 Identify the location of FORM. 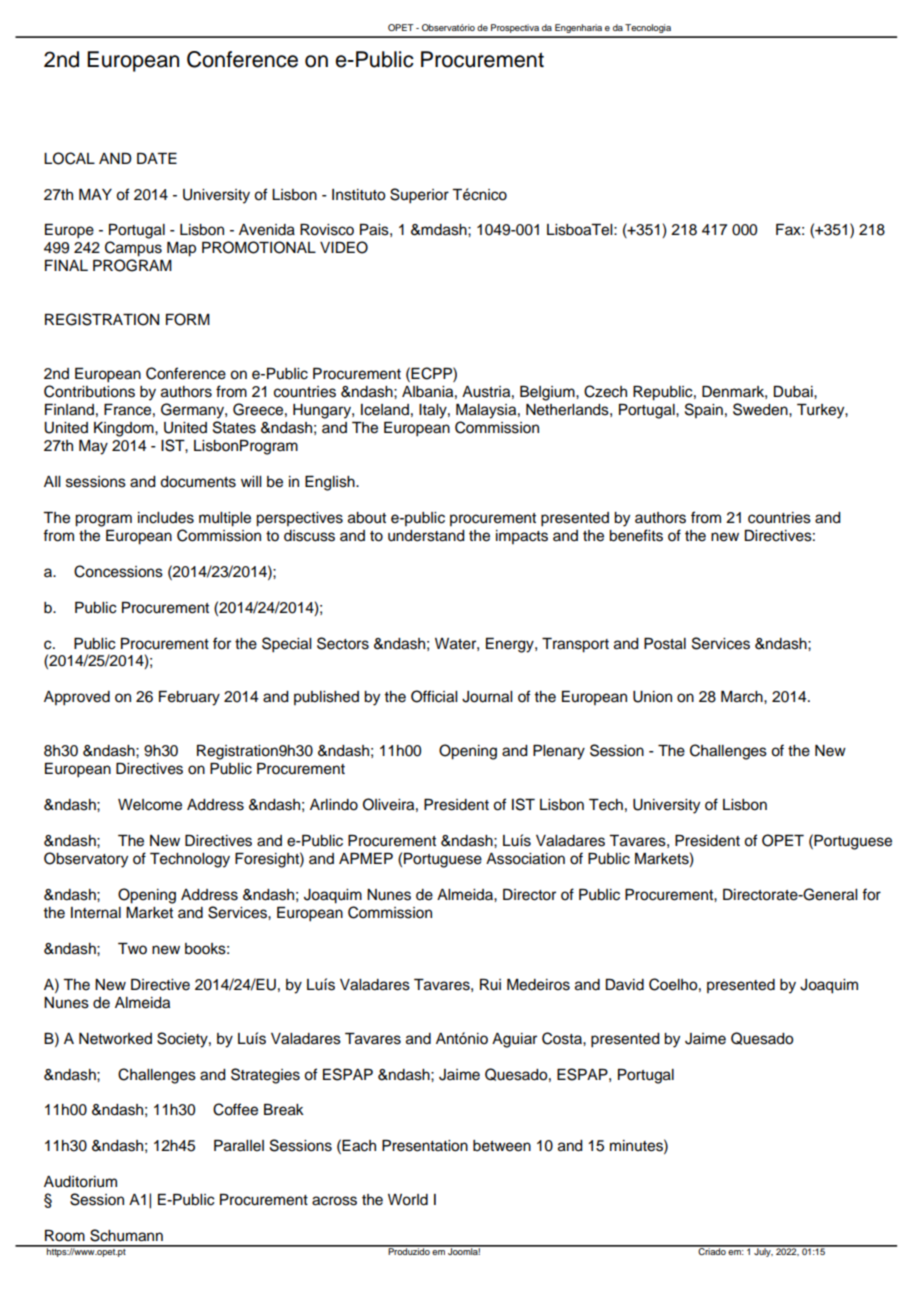
(188, 319).
